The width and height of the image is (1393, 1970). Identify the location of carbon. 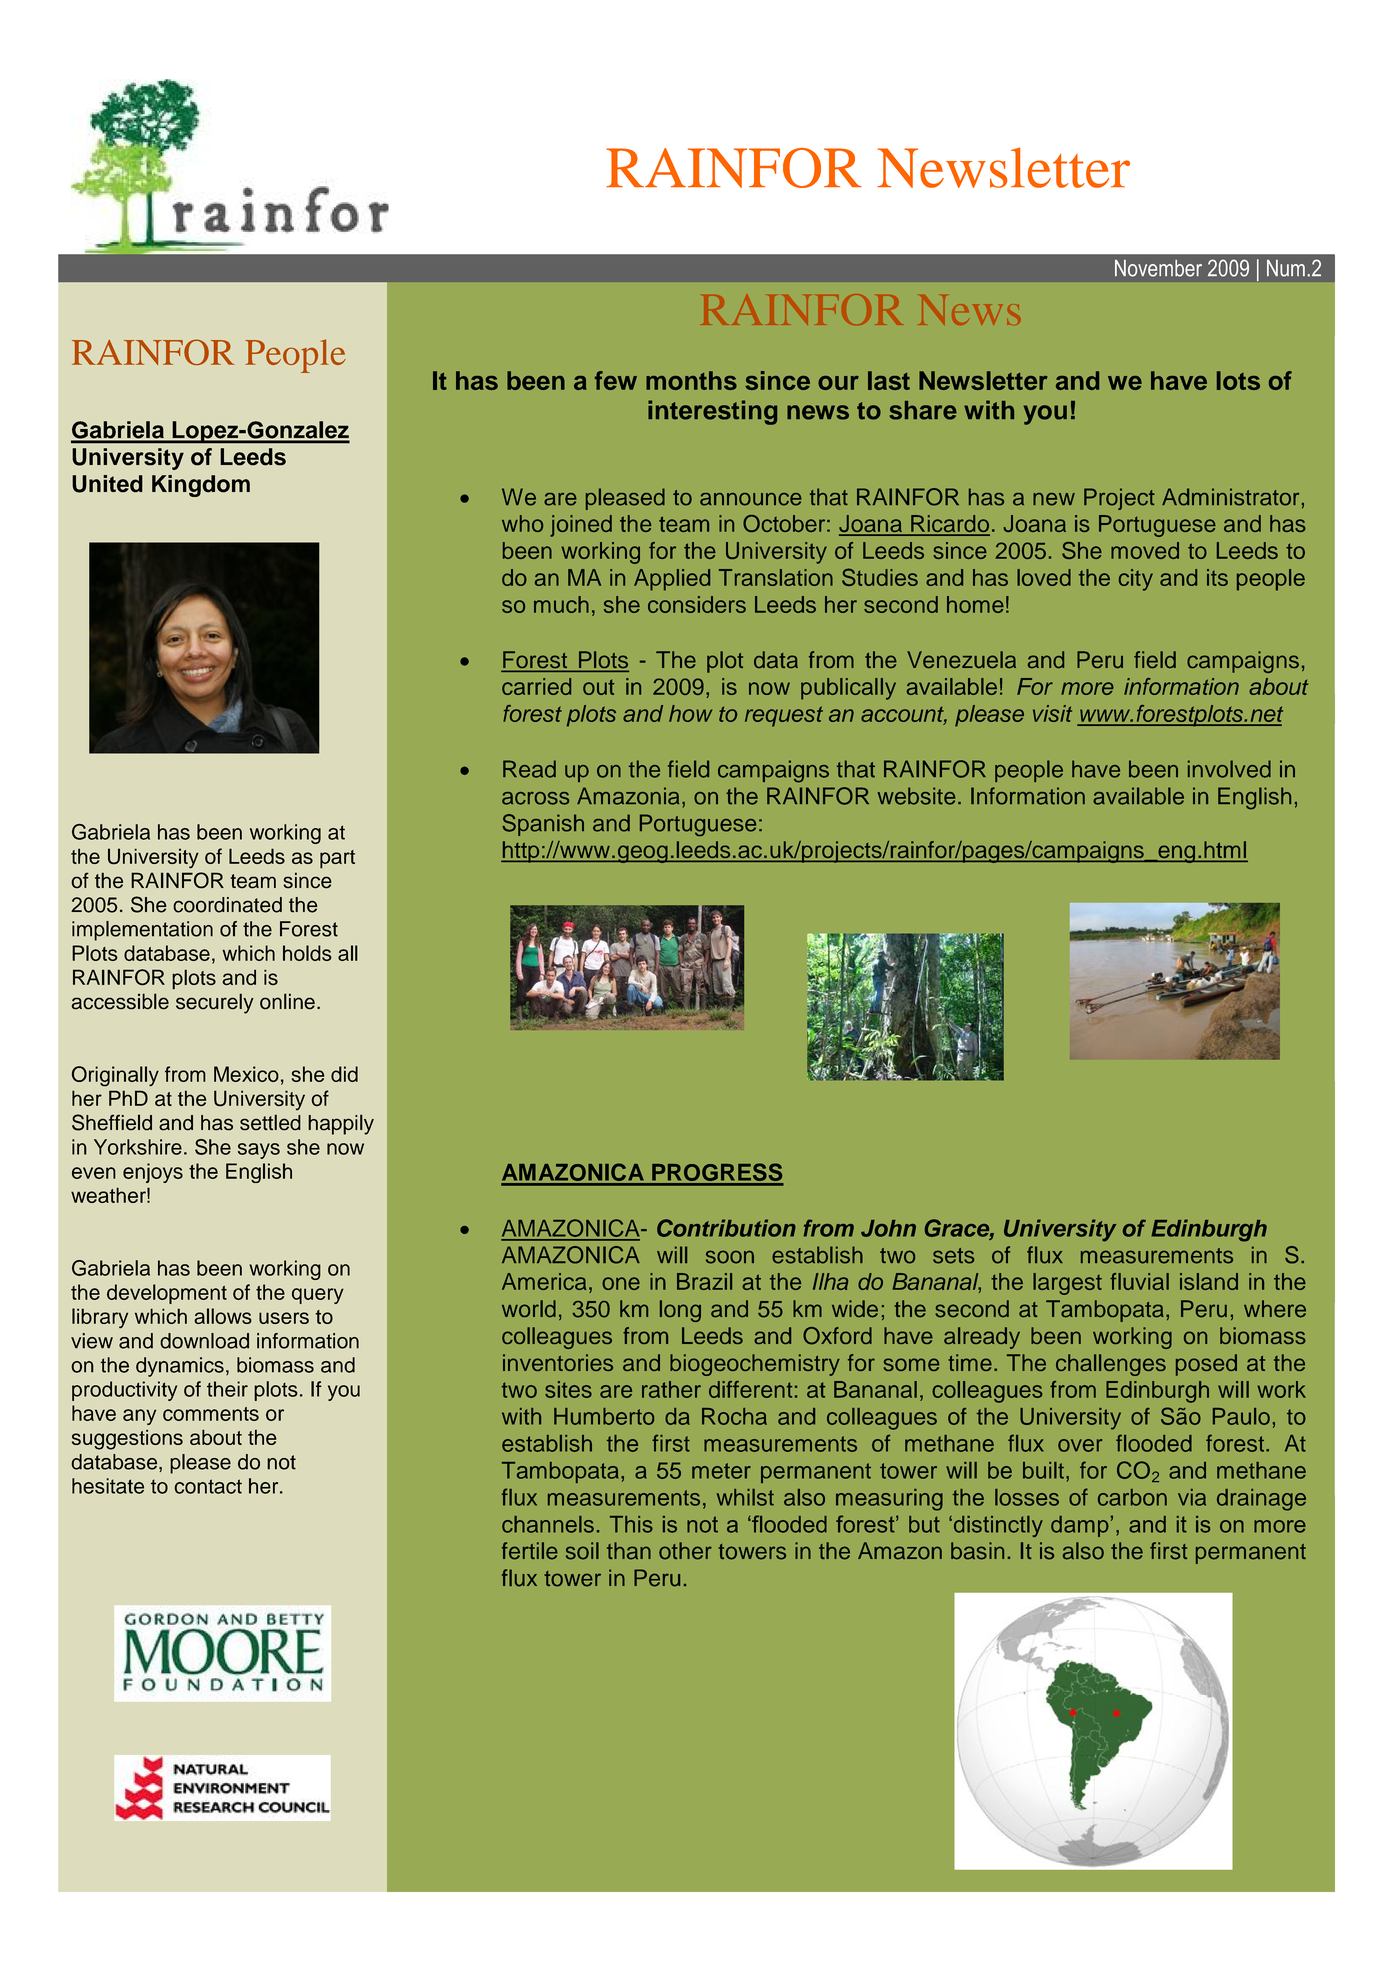
(1132, 1497).
